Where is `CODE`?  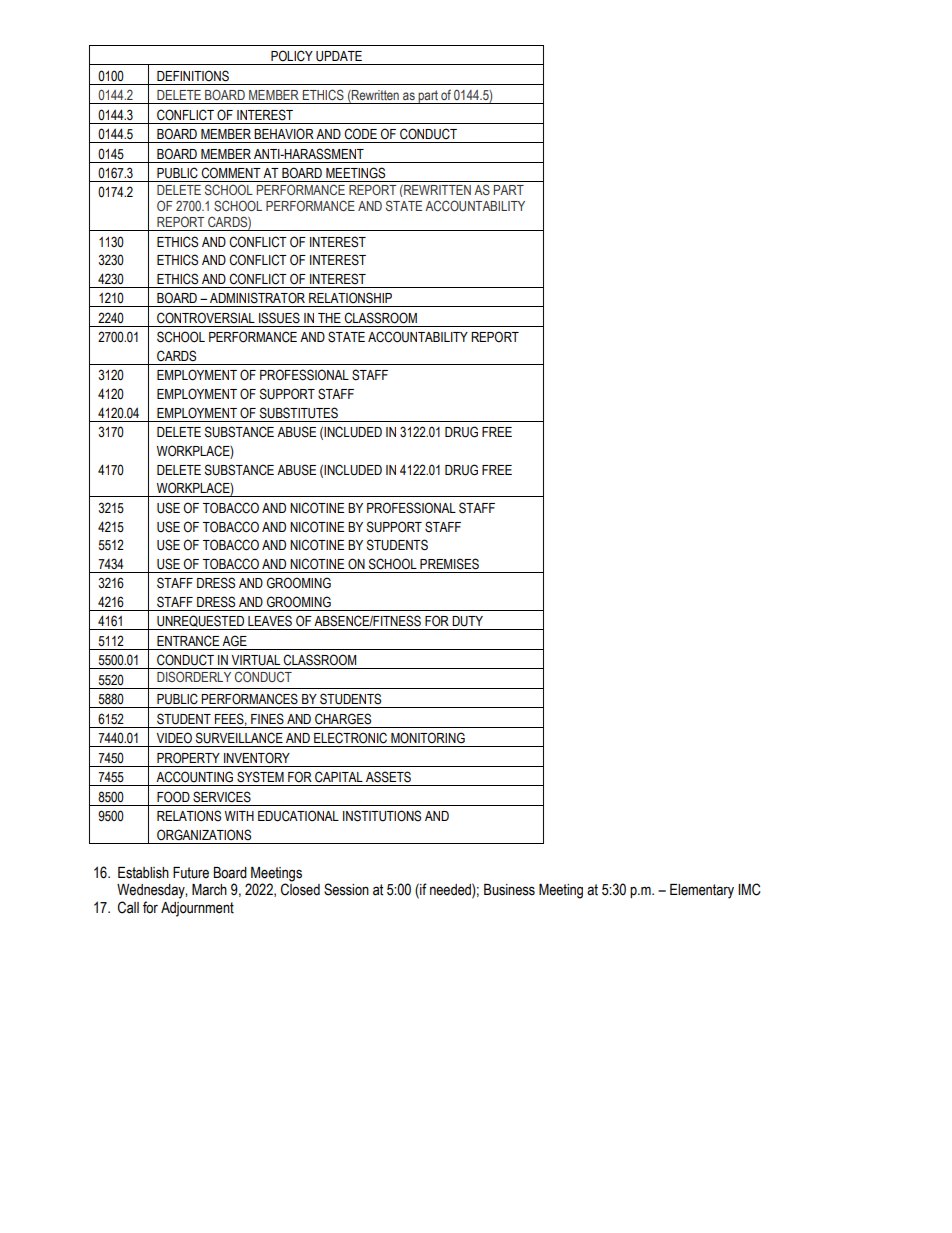 CODE is located at coordinates (360, 134).
